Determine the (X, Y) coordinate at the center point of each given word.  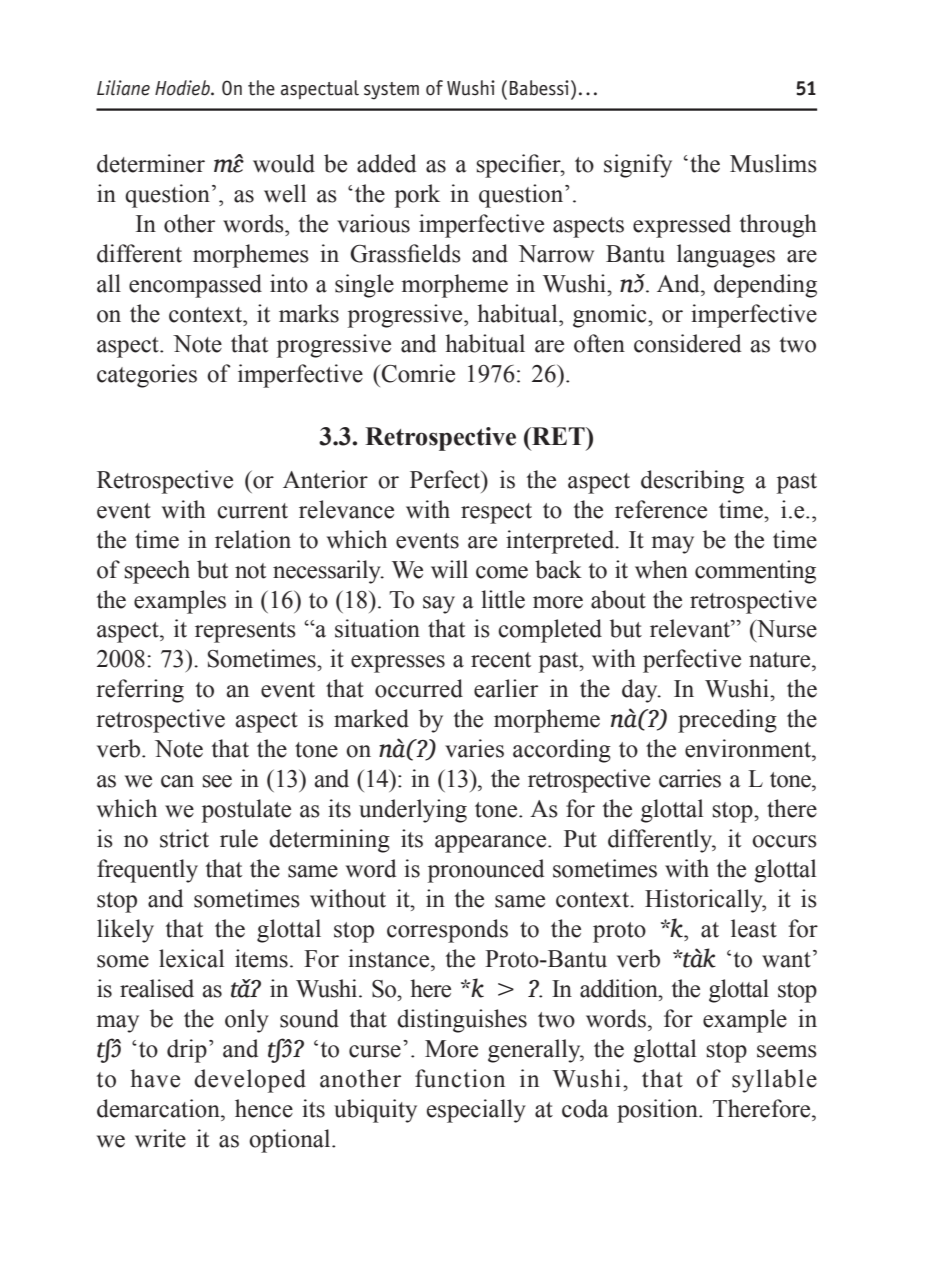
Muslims (773, 163)
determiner (151, 163)
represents (245, 632)
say (439, 605)
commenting (755, 572)
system (391, 91)
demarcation (159, 1108)
